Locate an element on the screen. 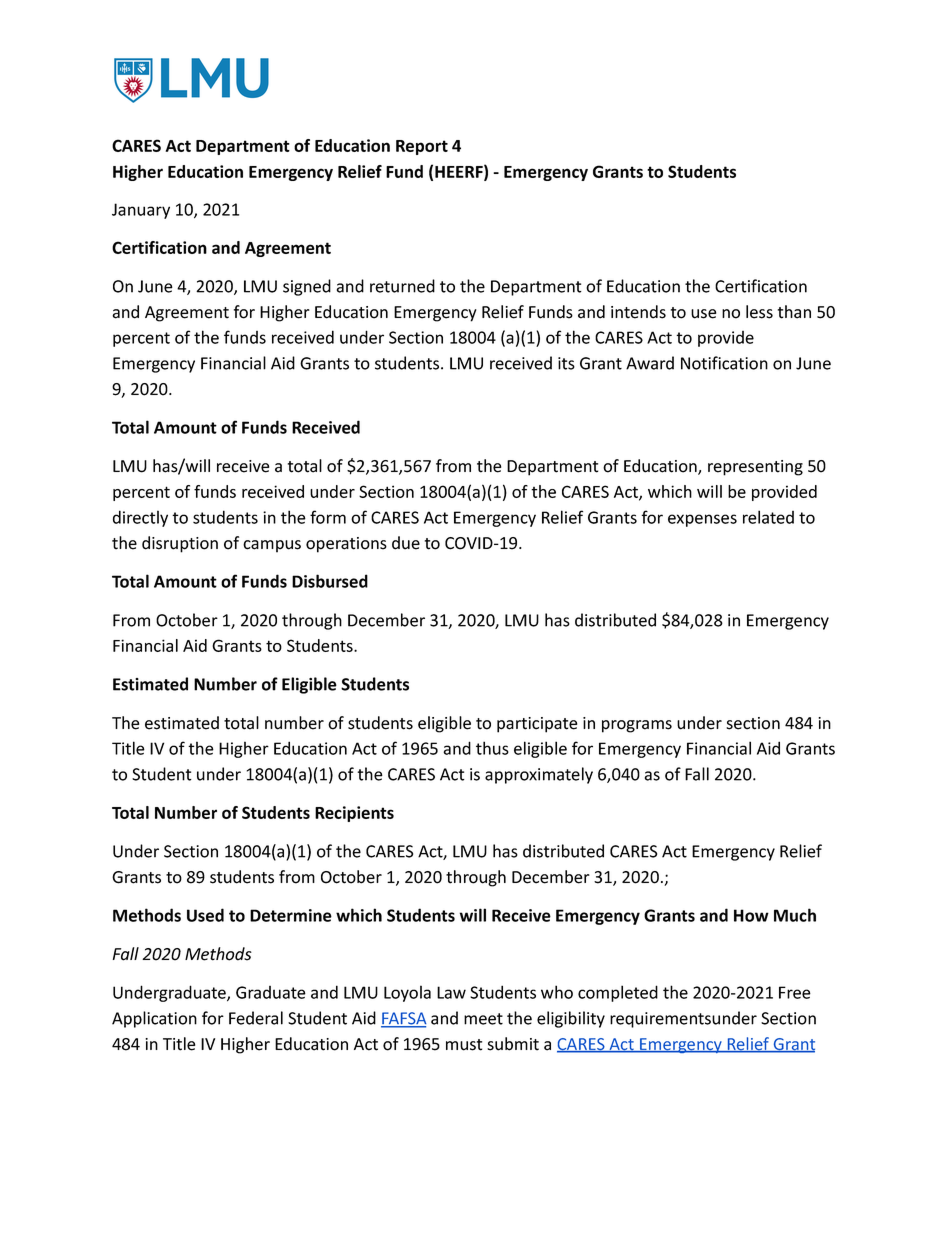 The width and height of the screenshot is (952, 1233). less is located at coordinates (759, 312).
